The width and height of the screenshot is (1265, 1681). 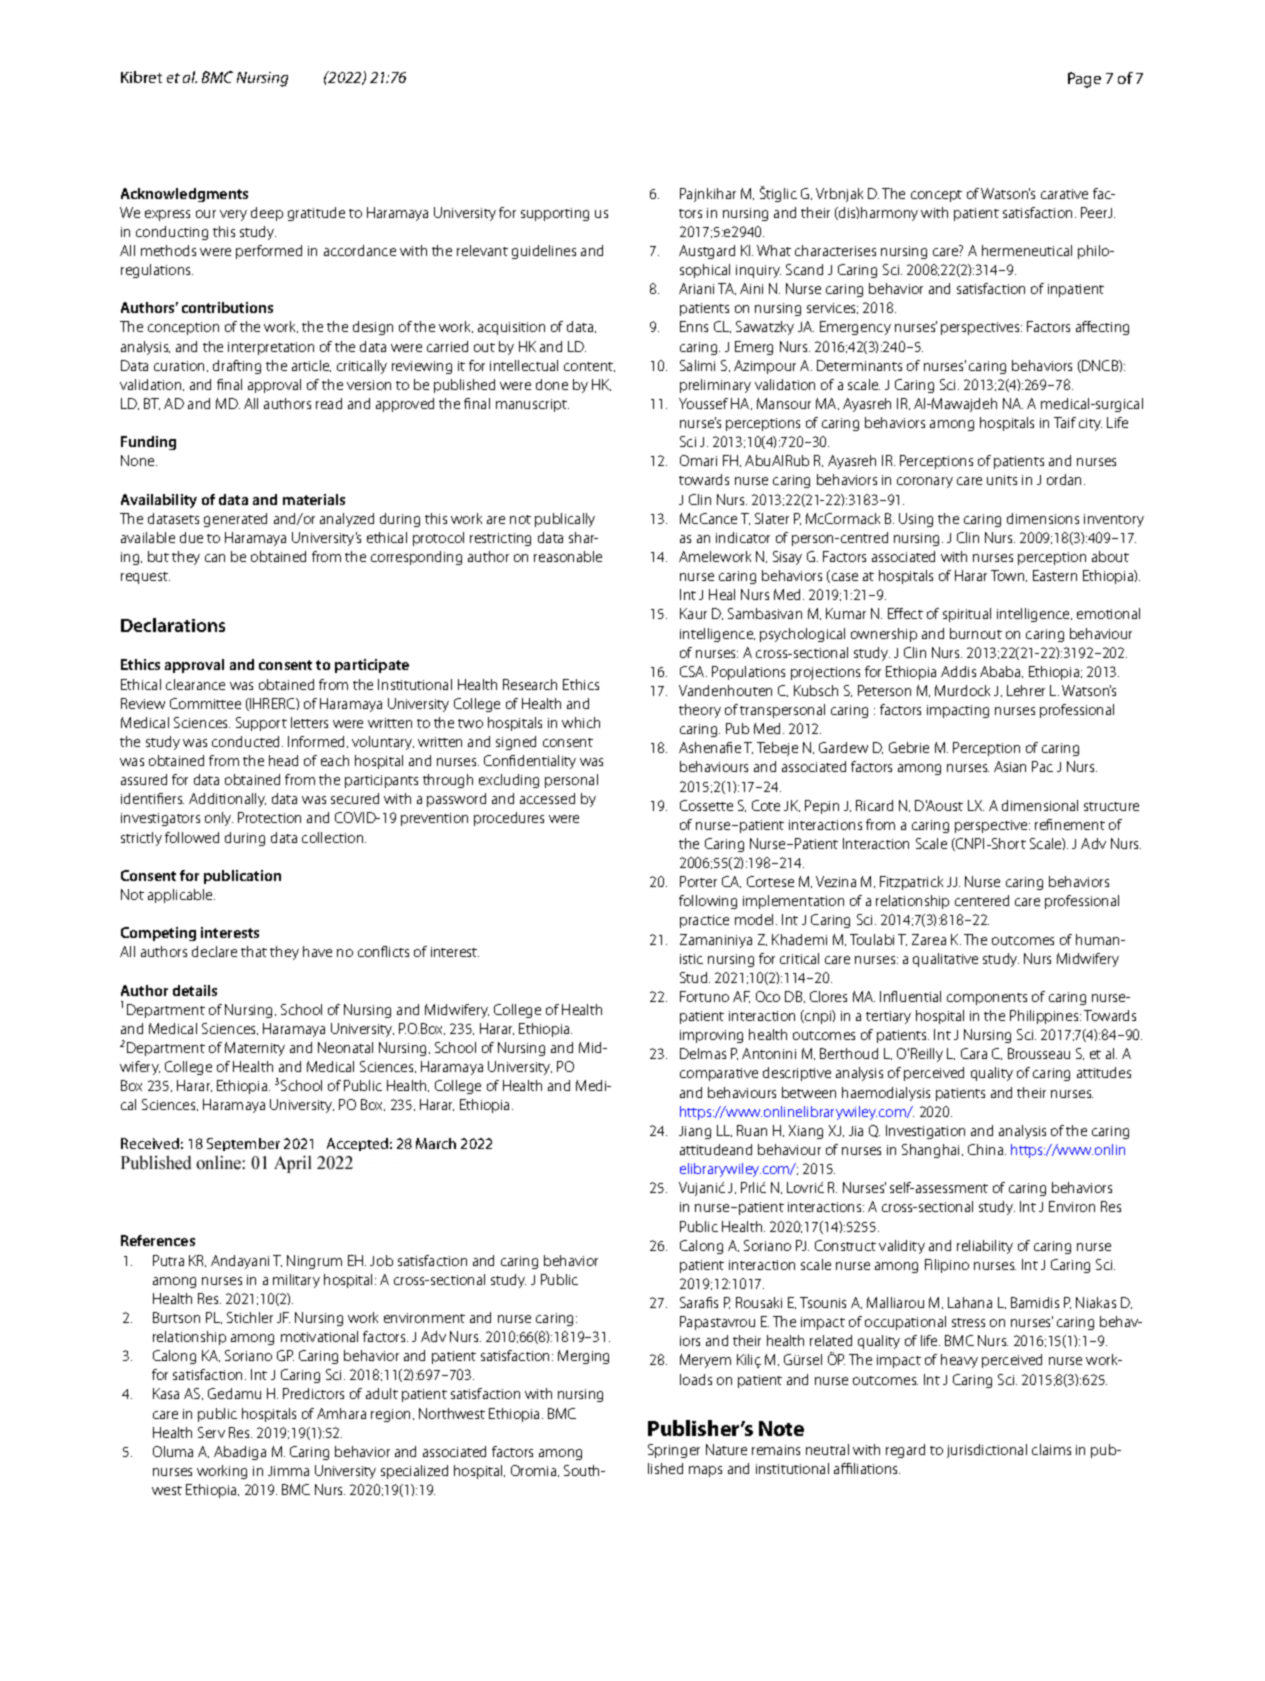 What do you see at coordinates (674, 1451) in the screenshot?
I see `Springer` at bounding box center [674, 1451].
